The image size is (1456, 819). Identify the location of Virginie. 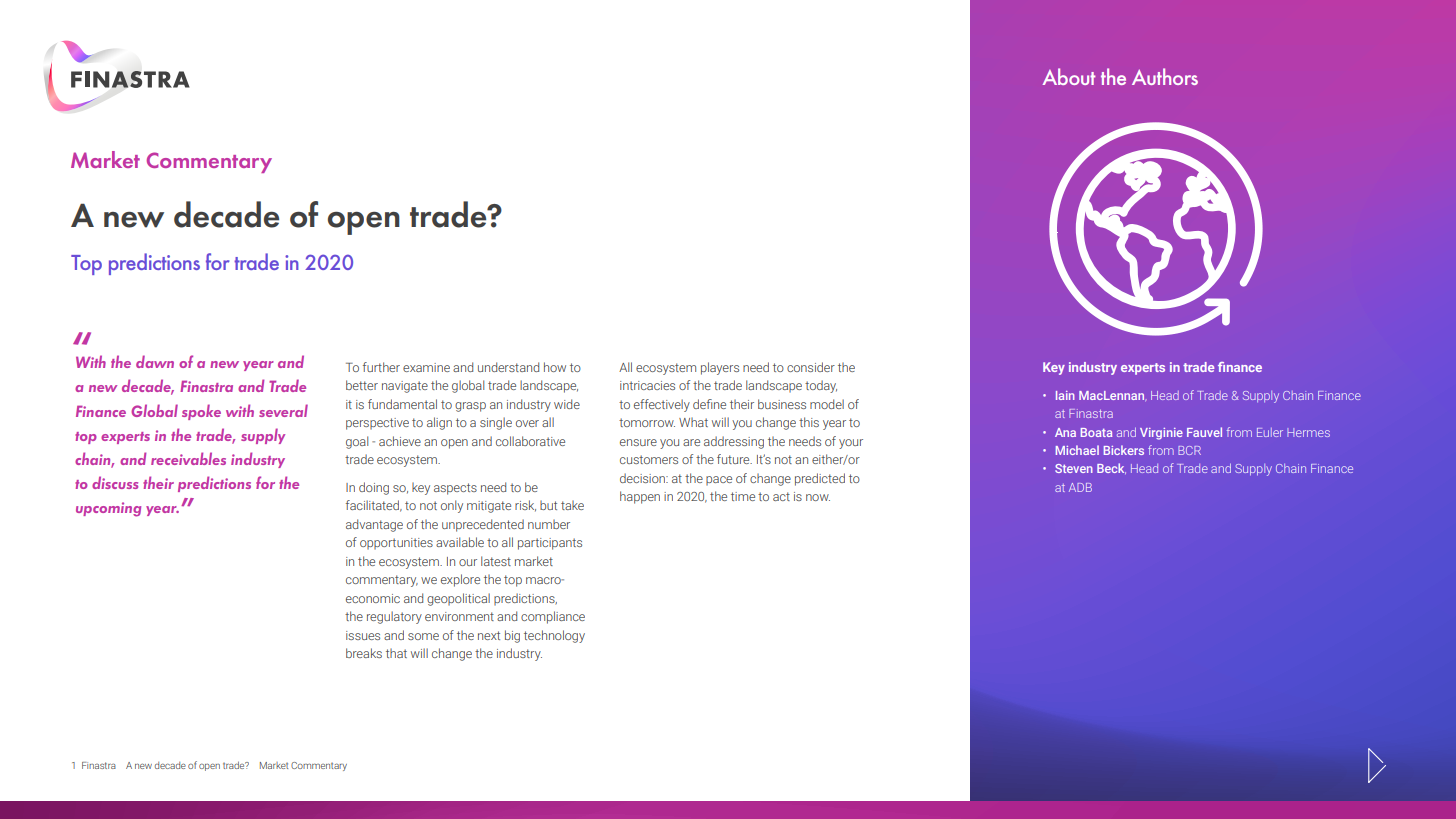
(1161, 434).
